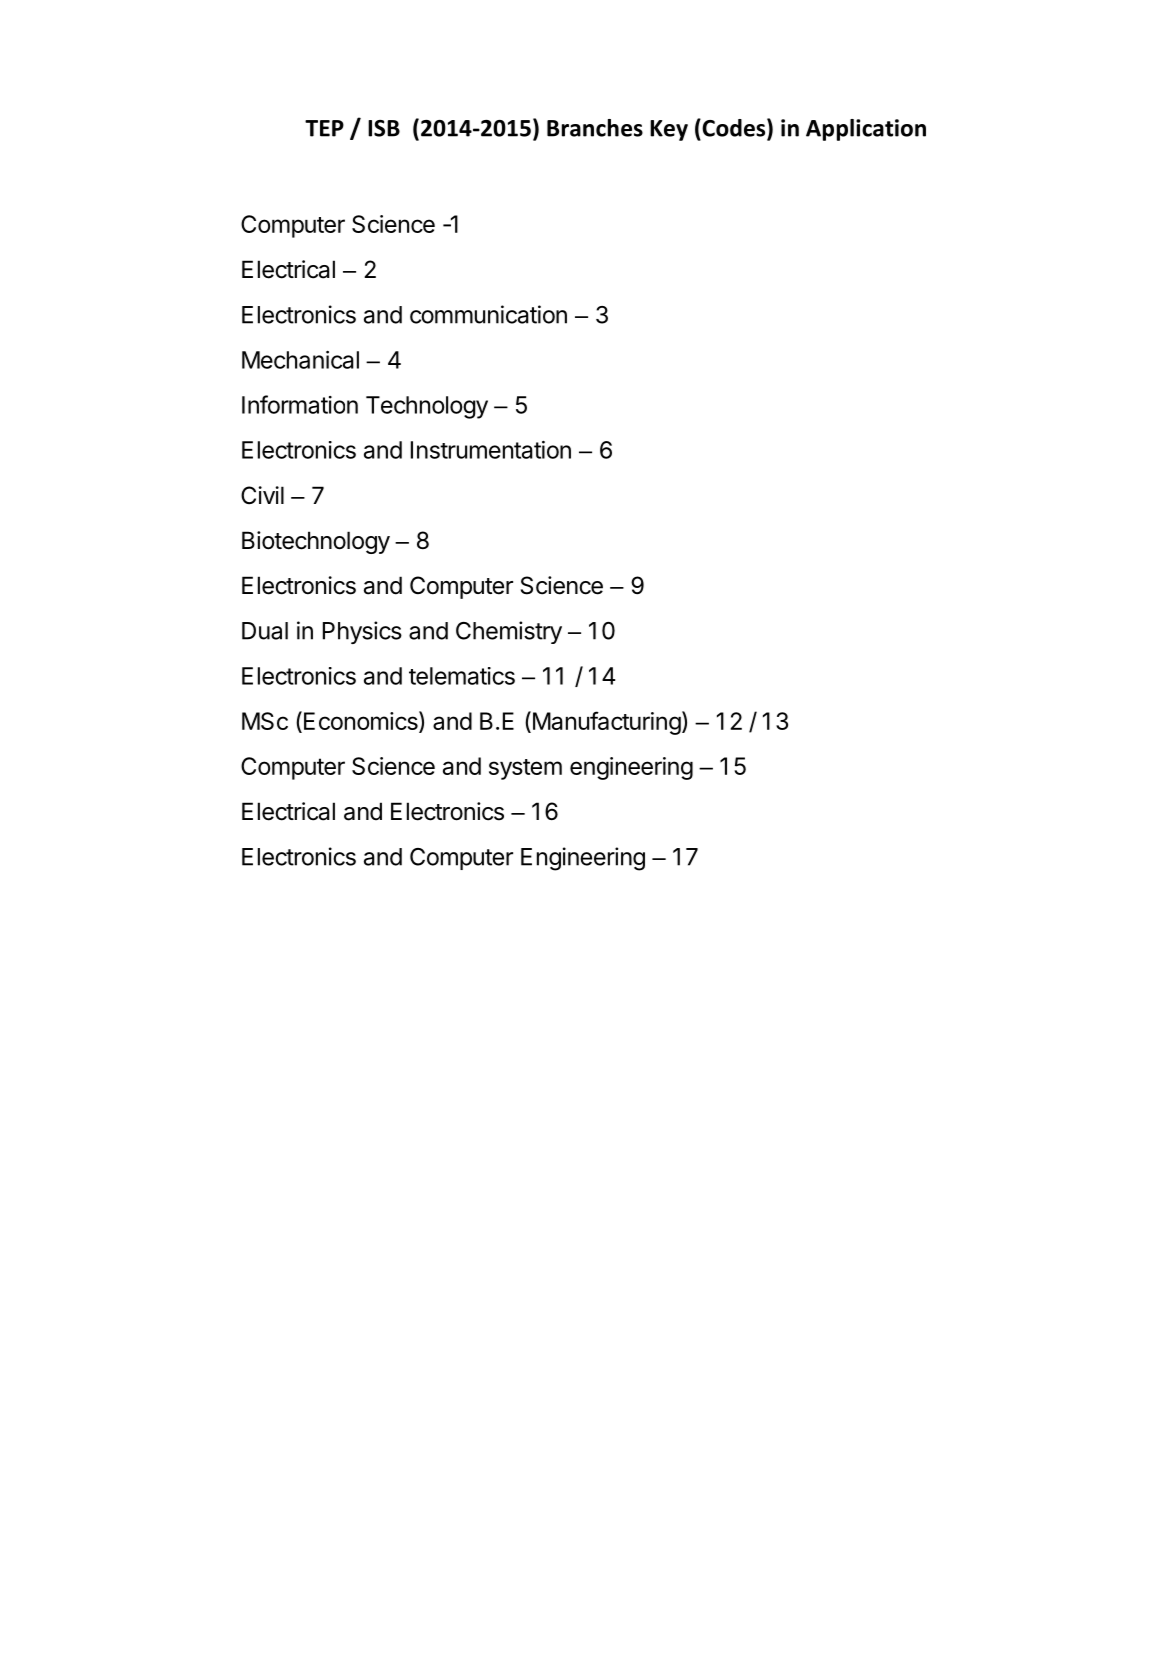 This document has width=1175, height=1661. I want to click on system, so click(525, 769).
